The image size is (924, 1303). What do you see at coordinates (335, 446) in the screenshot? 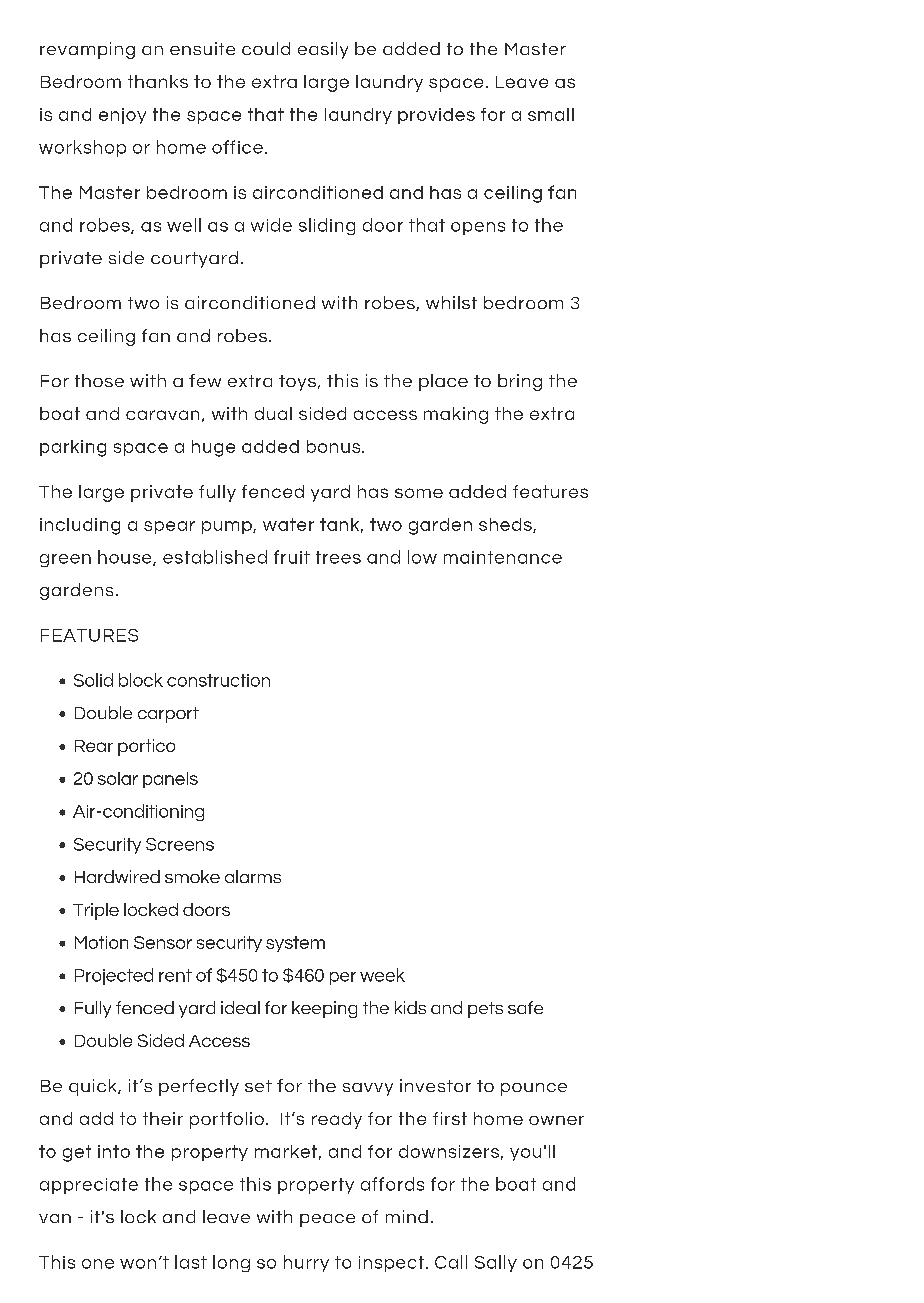
I see `bonus` at bounding box center [335, 446].
